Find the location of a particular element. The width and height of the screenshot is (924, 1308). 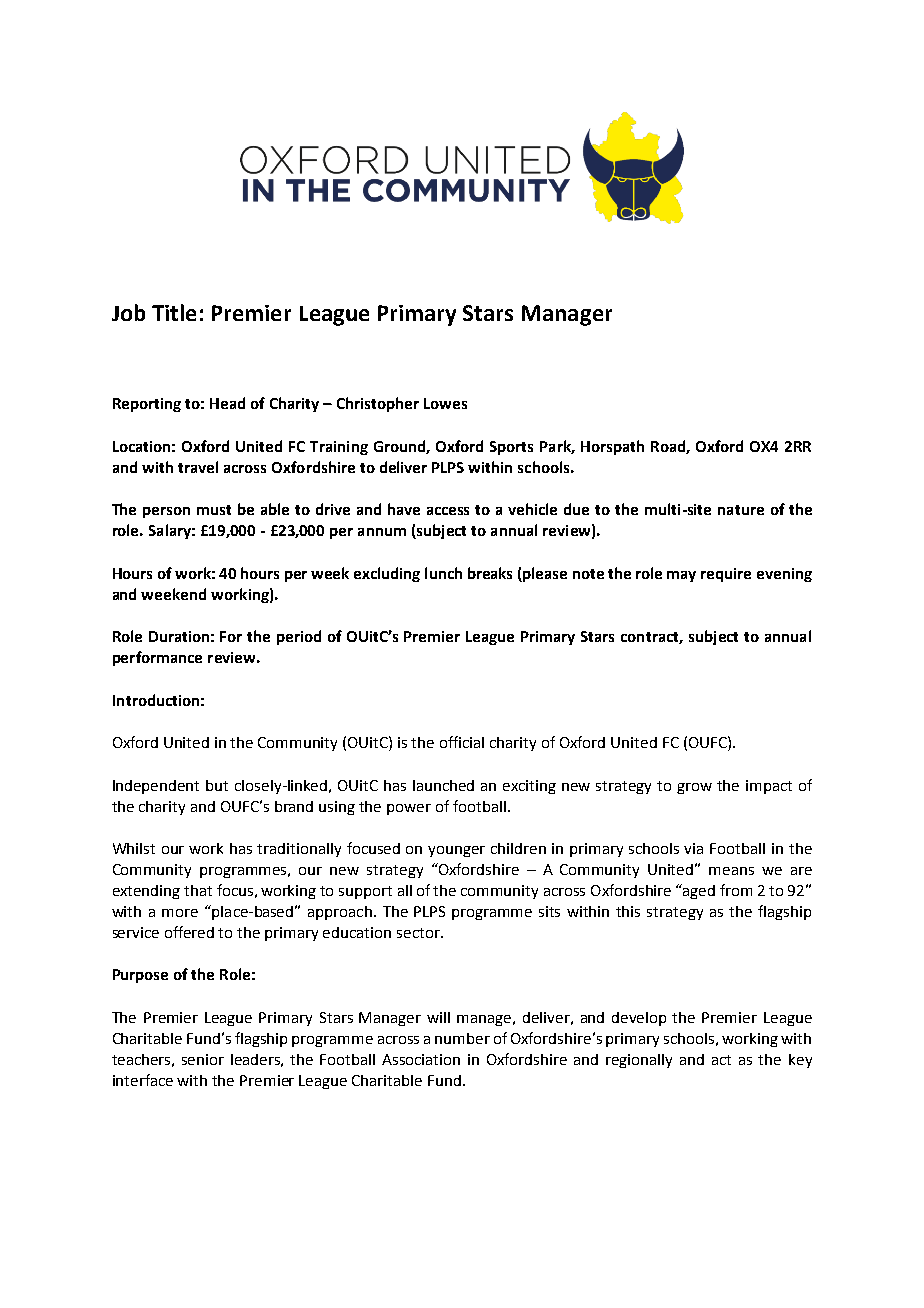

senior is located at coordinates (203, 1059).
